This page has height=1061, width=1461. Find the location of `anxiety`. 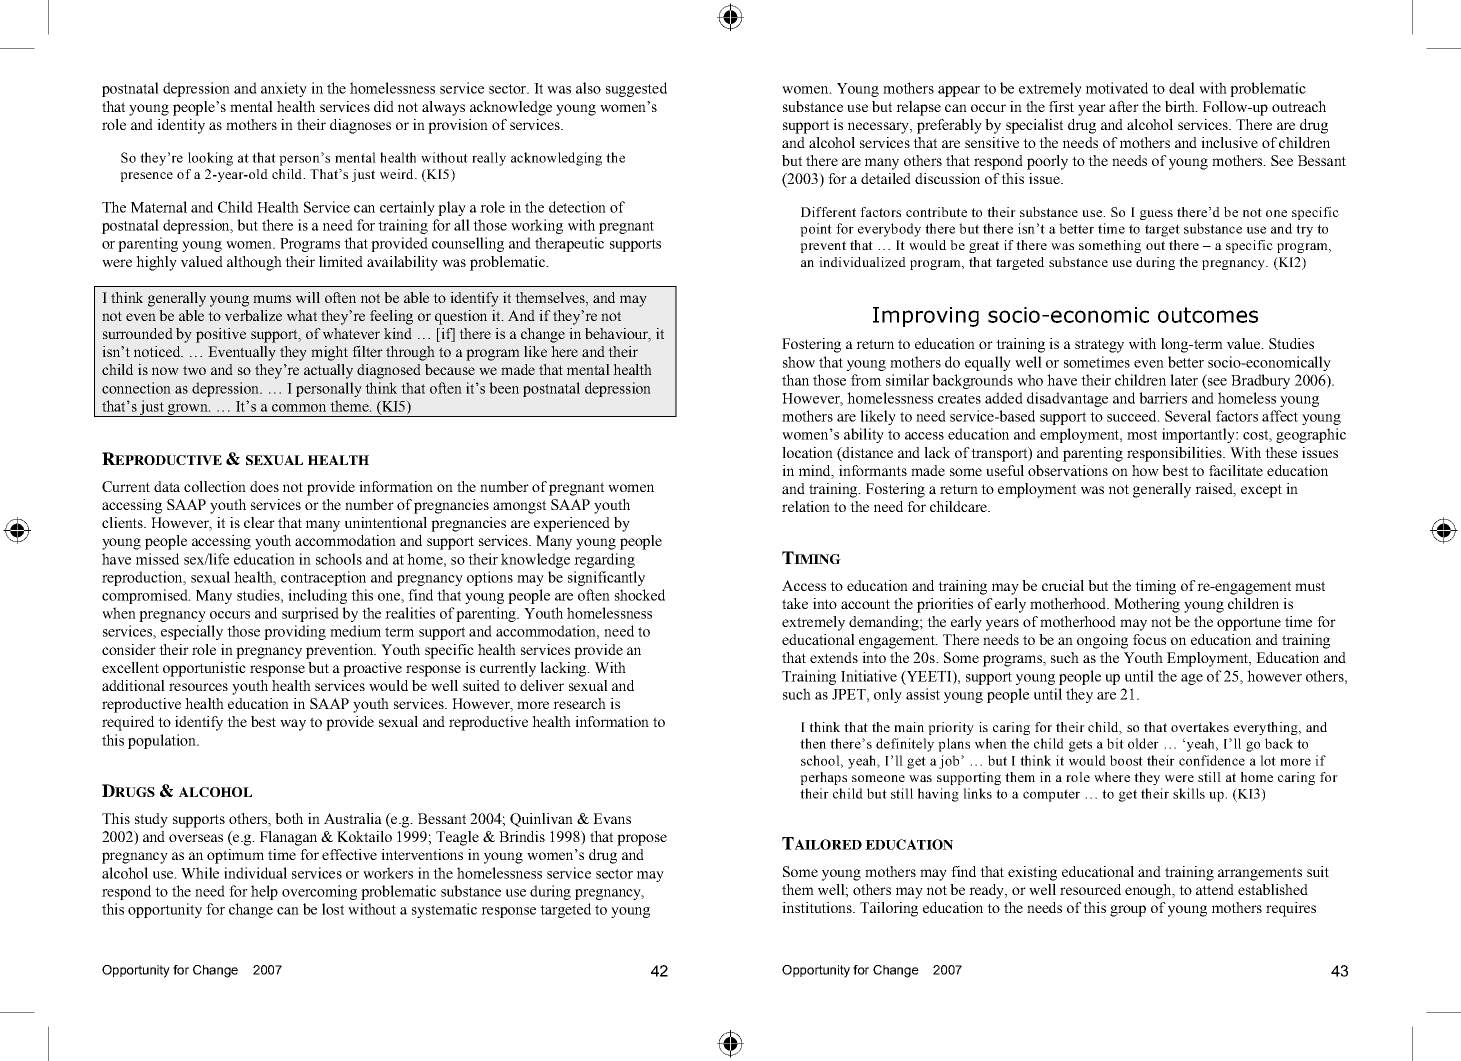

anxiety is located at coordinates (284, 89).
